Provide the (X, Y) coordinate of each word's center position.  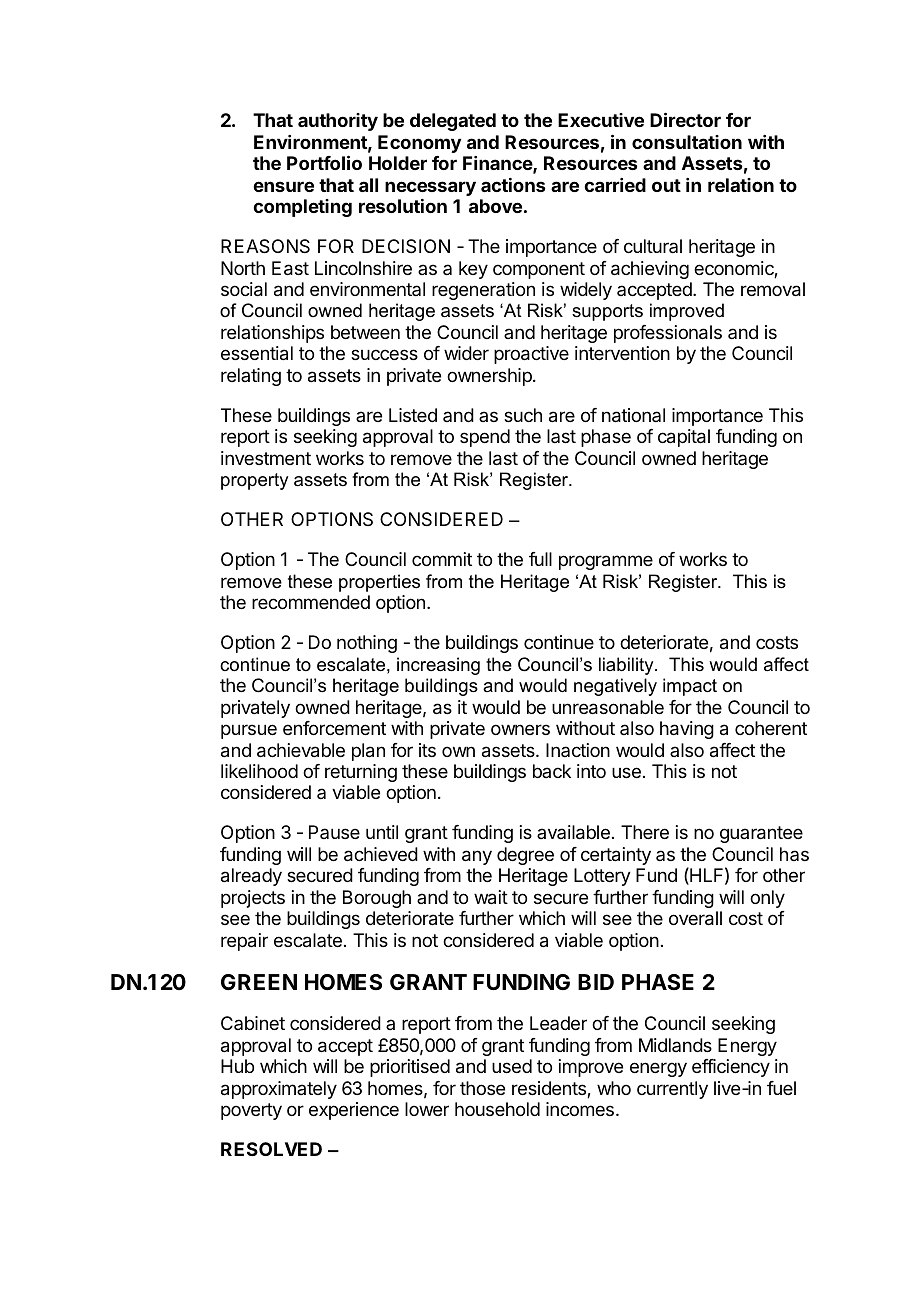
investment (266, 458)
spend (485, 438)
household (497, 1109)
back (552, 771)
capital (684, 438)
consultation (687, 142)
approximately (279, 1090)
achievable (301, 750)
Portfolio (324, 162)
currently (672, 1090)
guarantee (761, 834)
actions (513, 185)
